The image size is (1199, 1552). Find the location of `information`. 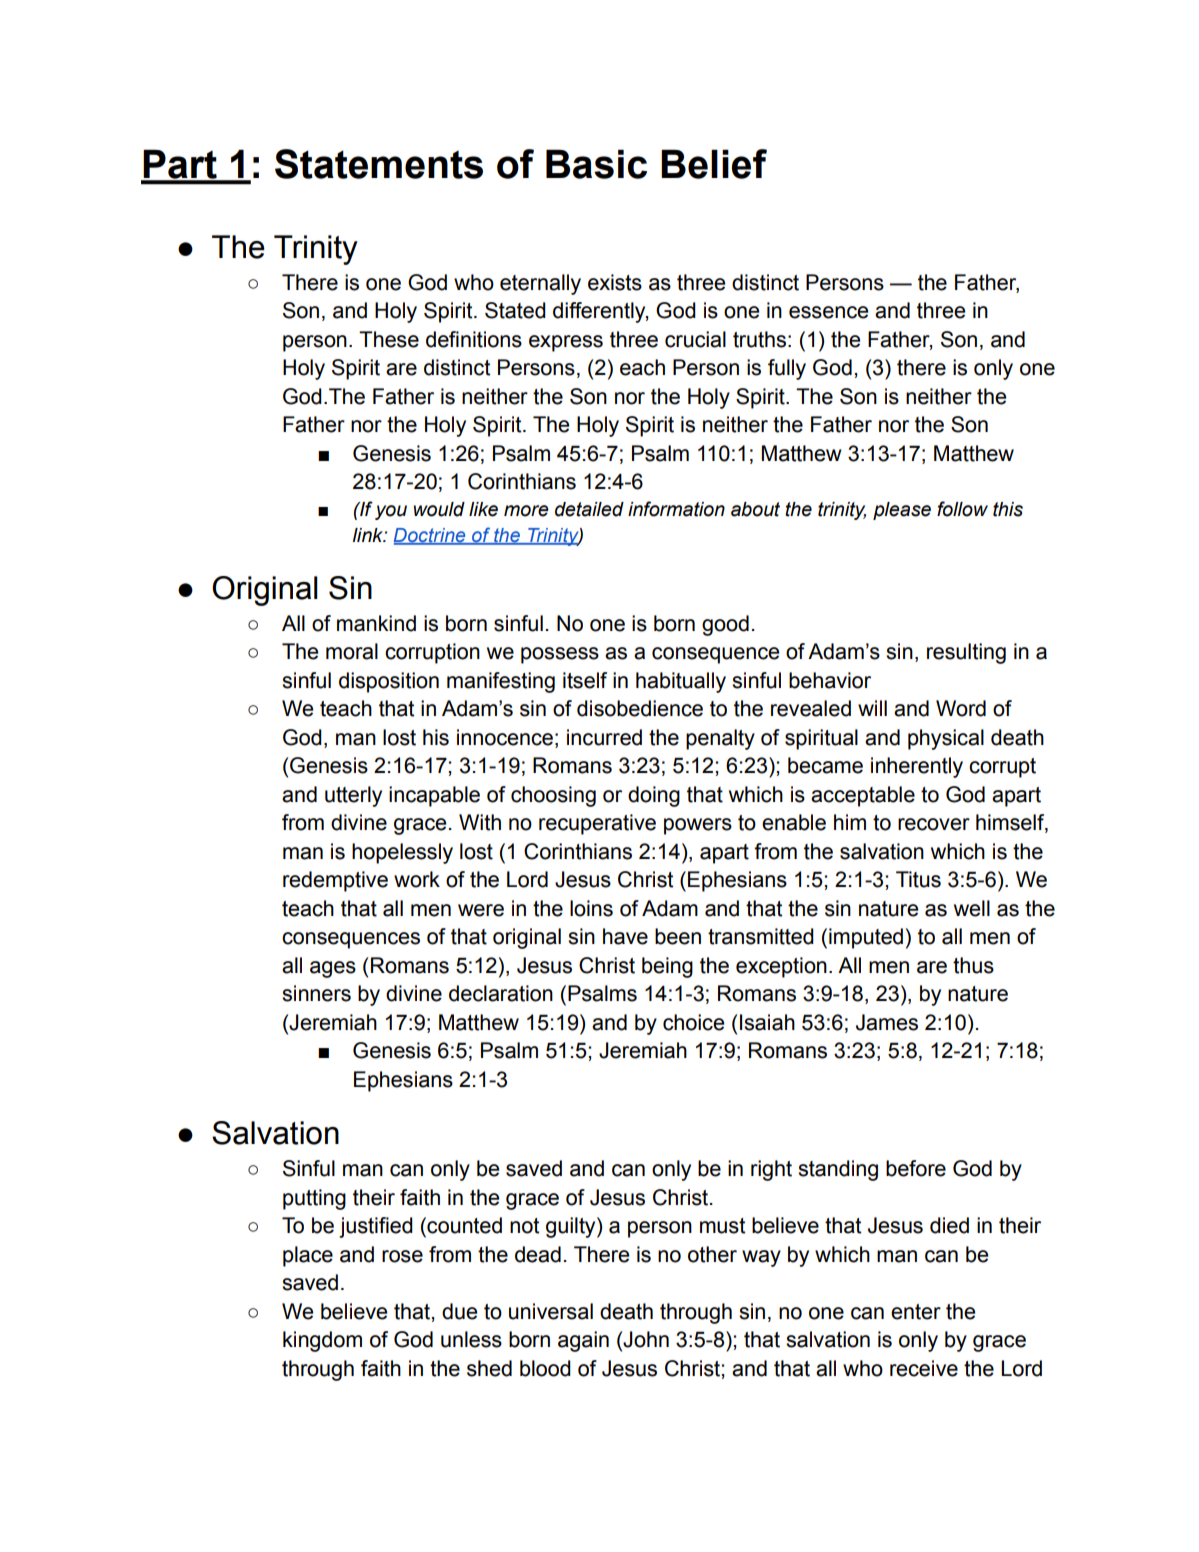

information is located at coordinates (676, 509).
